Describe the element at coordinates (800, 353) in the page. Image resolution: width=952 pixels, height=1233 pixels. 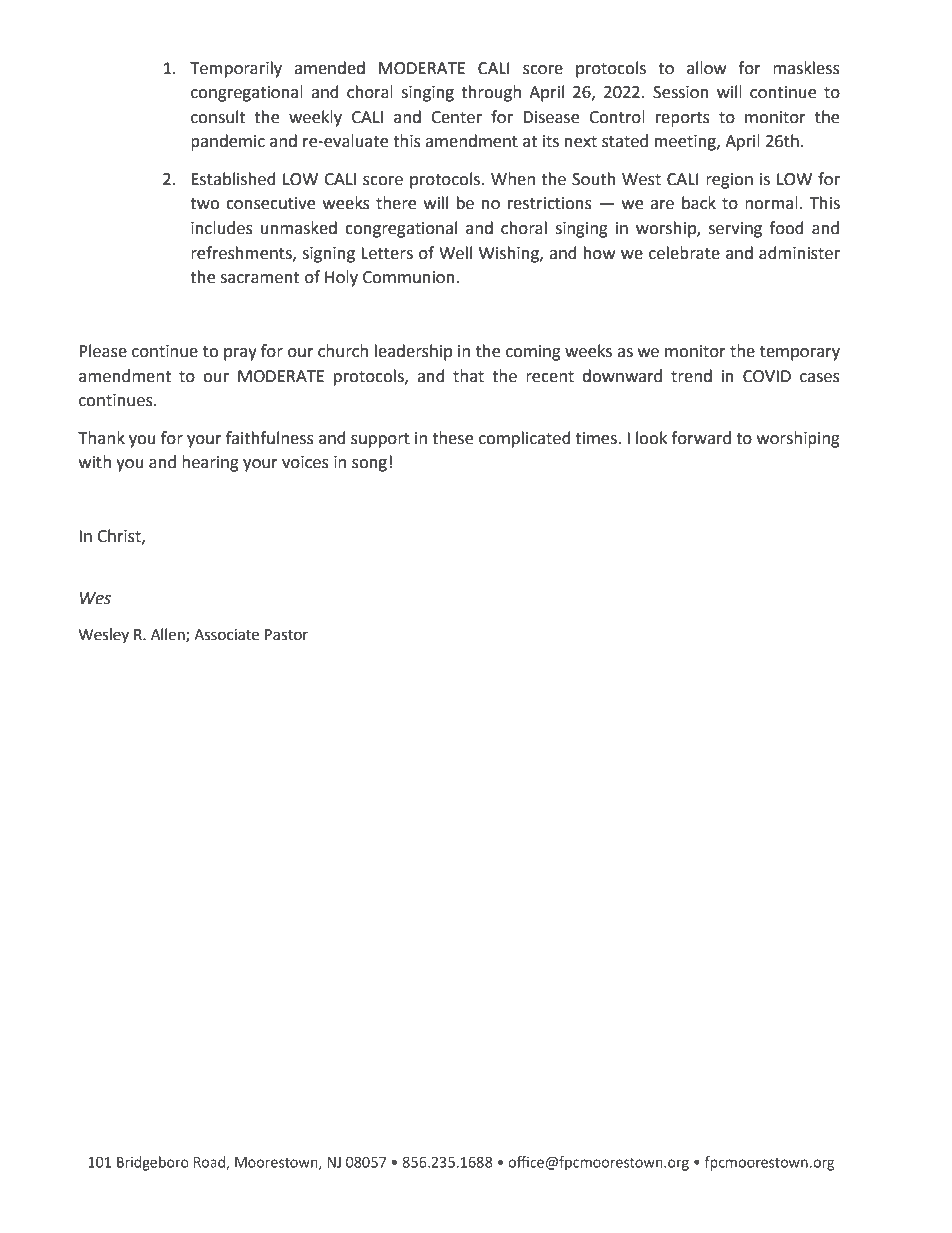
I see `temporary` at that location.
